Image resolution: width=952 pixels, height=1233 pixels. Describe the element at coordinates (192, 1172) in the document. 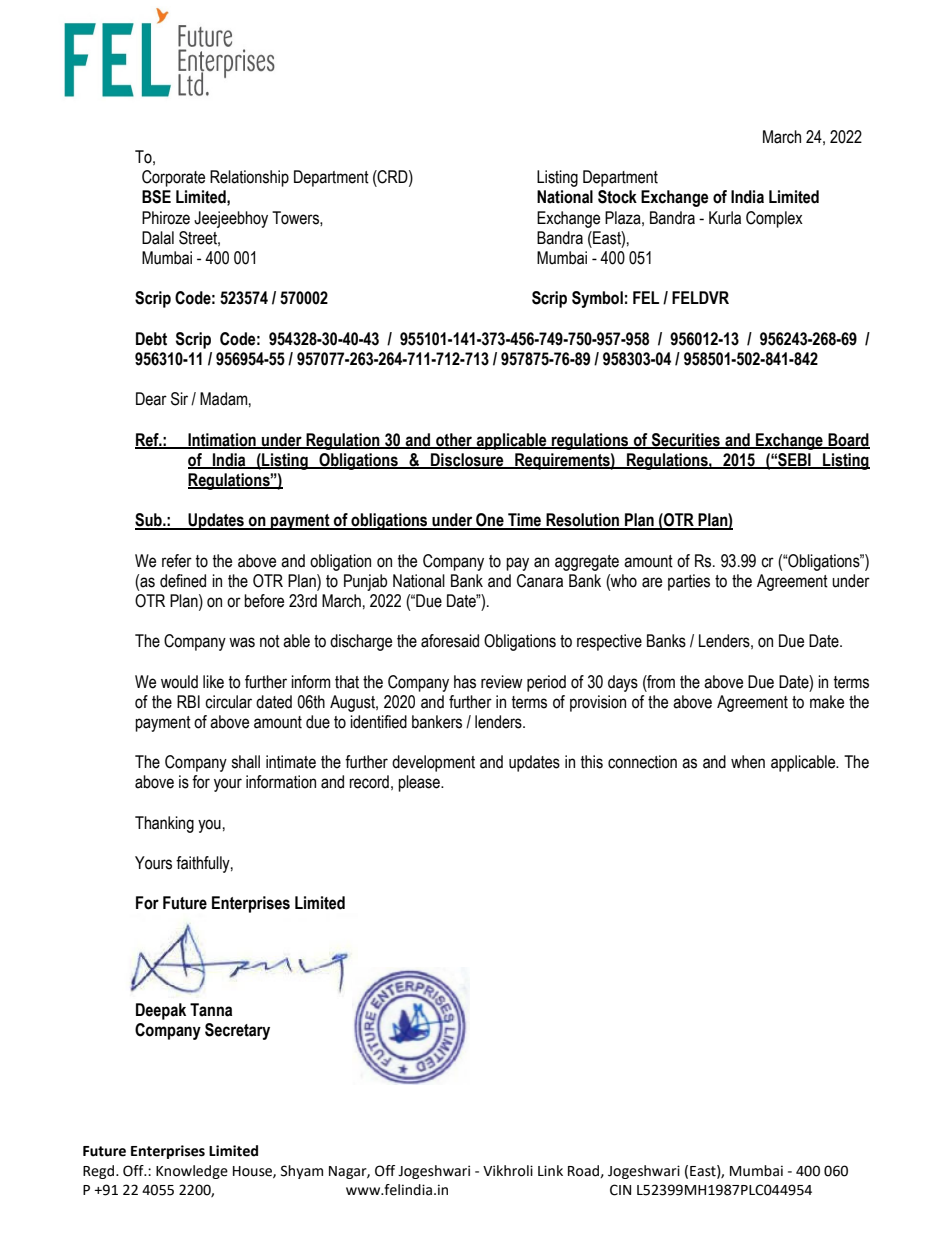

I see `Knowledge` at that location.
